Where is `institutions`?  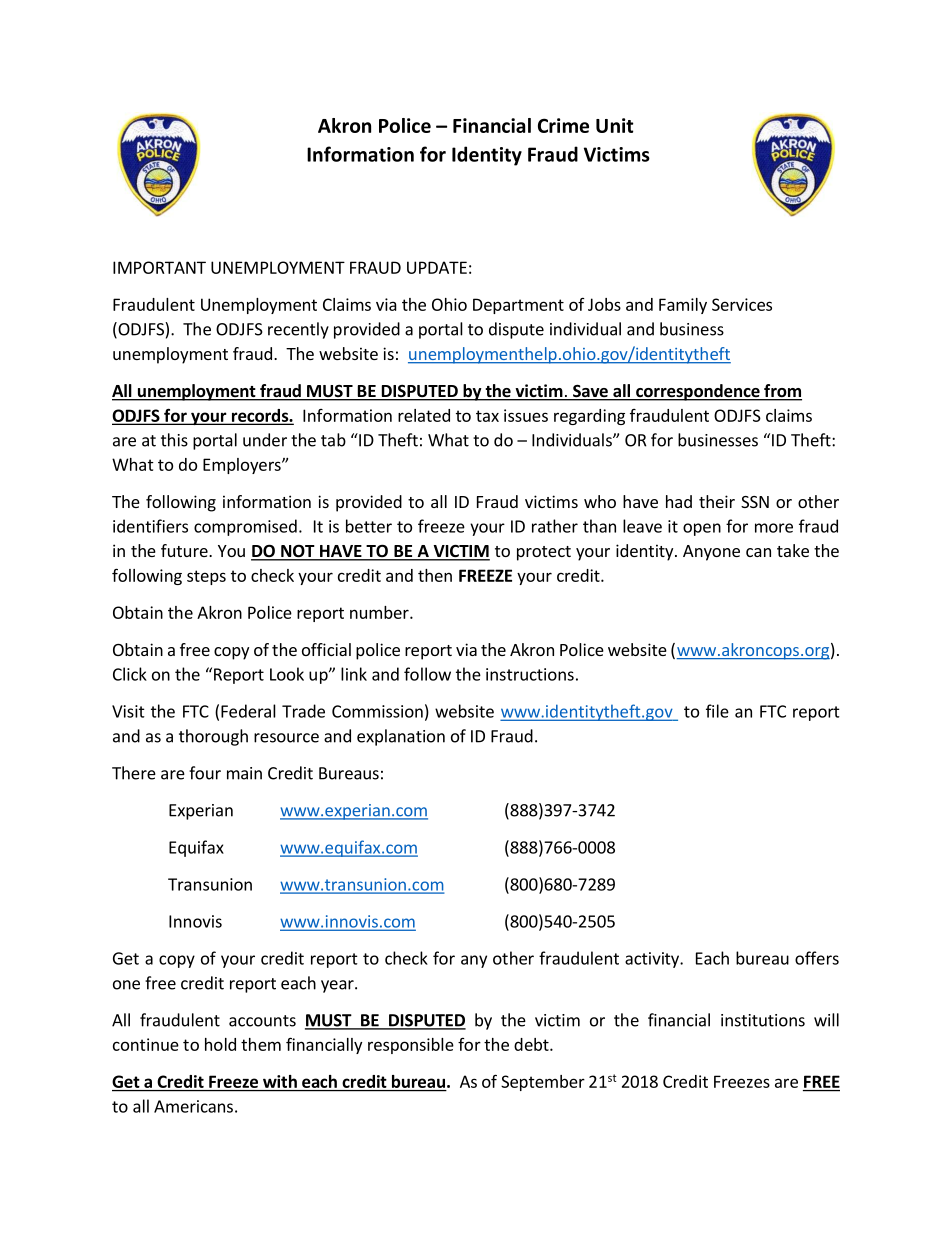
institutions is located at coordinates (763, 1020).
